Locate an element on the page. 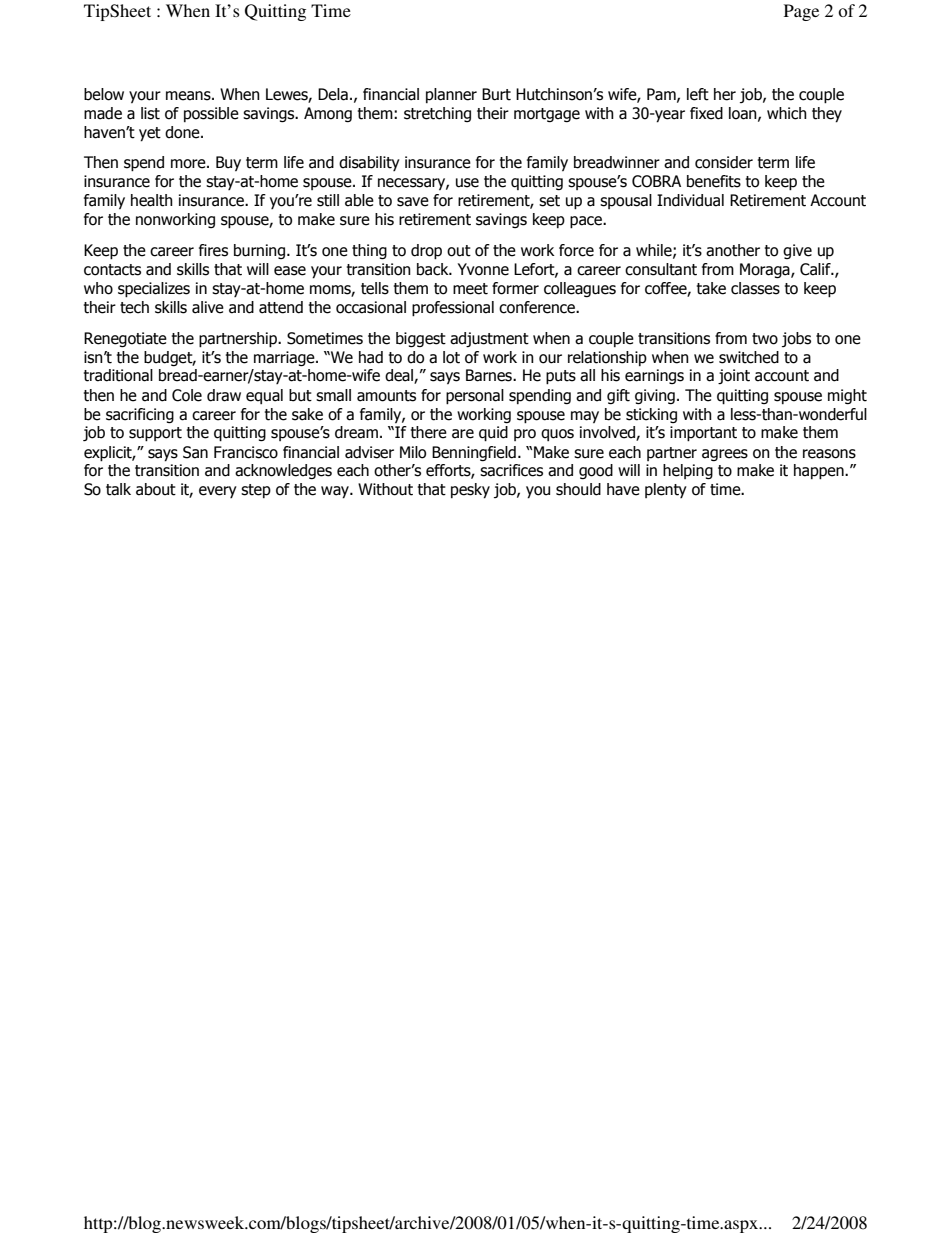 Image resolution: width=952 pixels, height=1233 pixels. about is located at coordinates (156, 489).
